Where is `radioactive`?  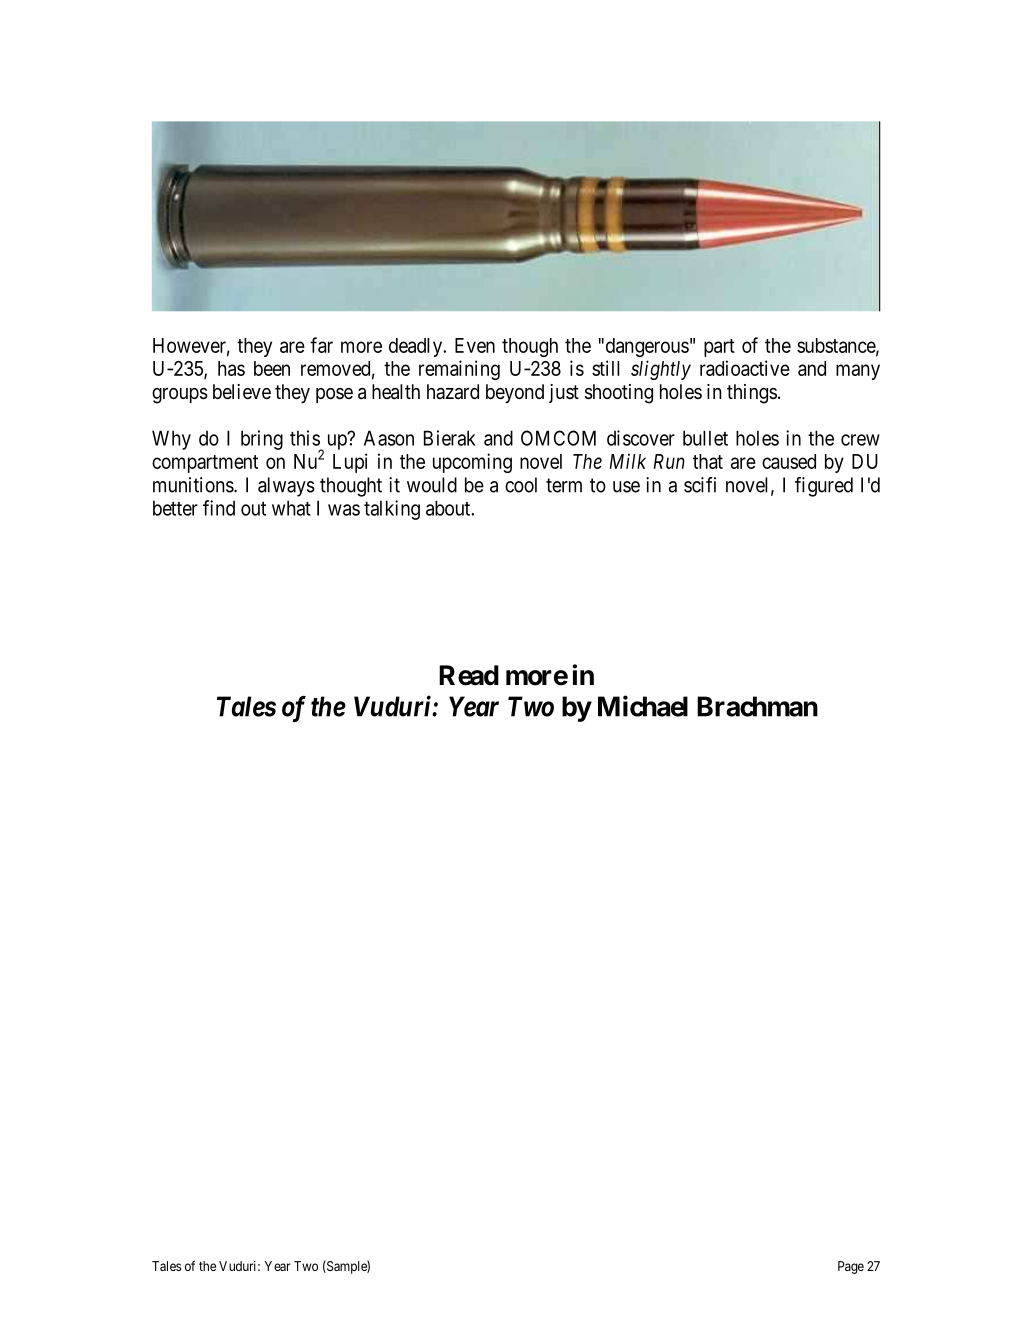
radioactive is located at coordinates (745, 368).
